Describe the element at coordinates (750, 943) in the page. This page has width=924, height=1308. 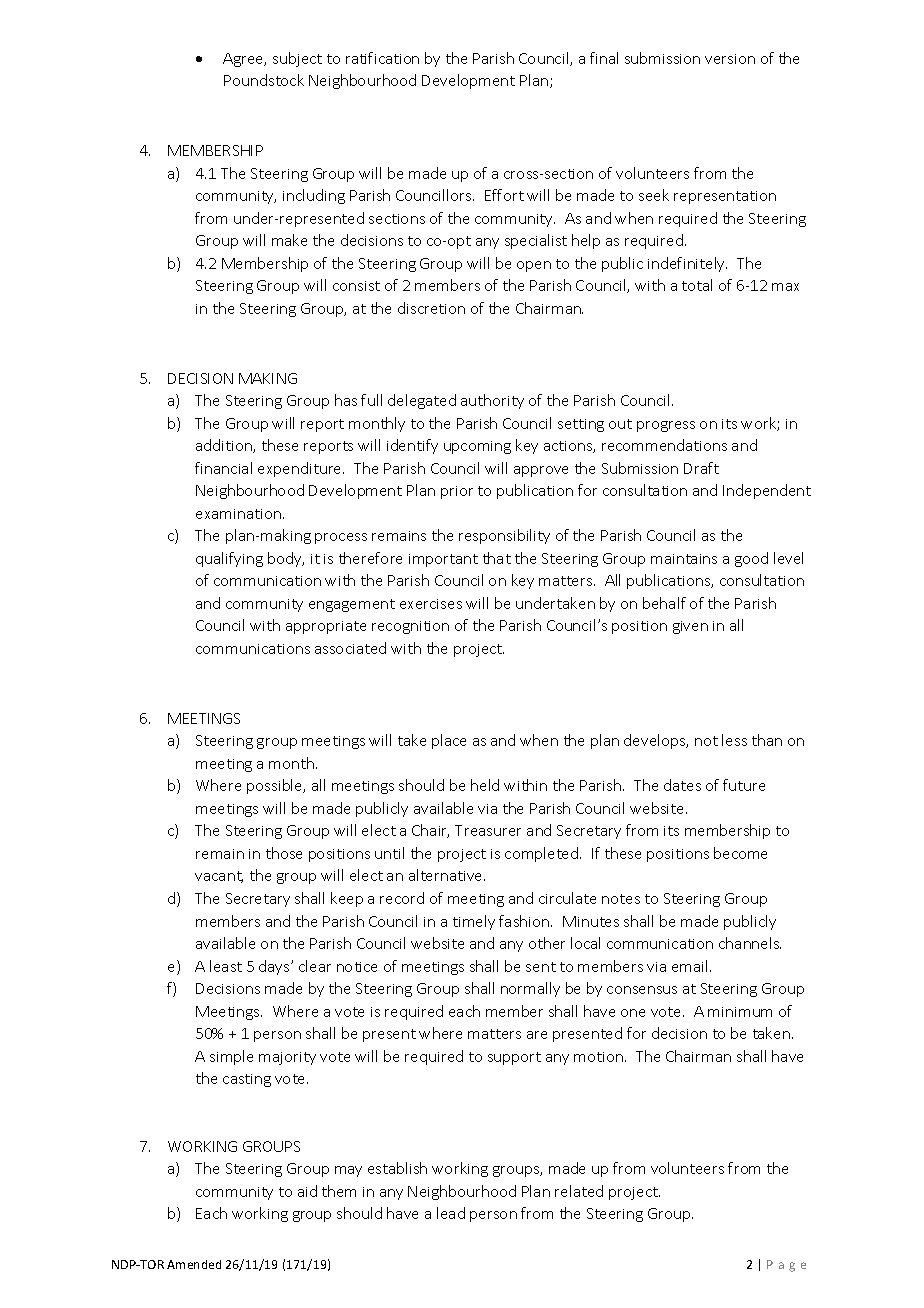
I see `channels` at that location.
